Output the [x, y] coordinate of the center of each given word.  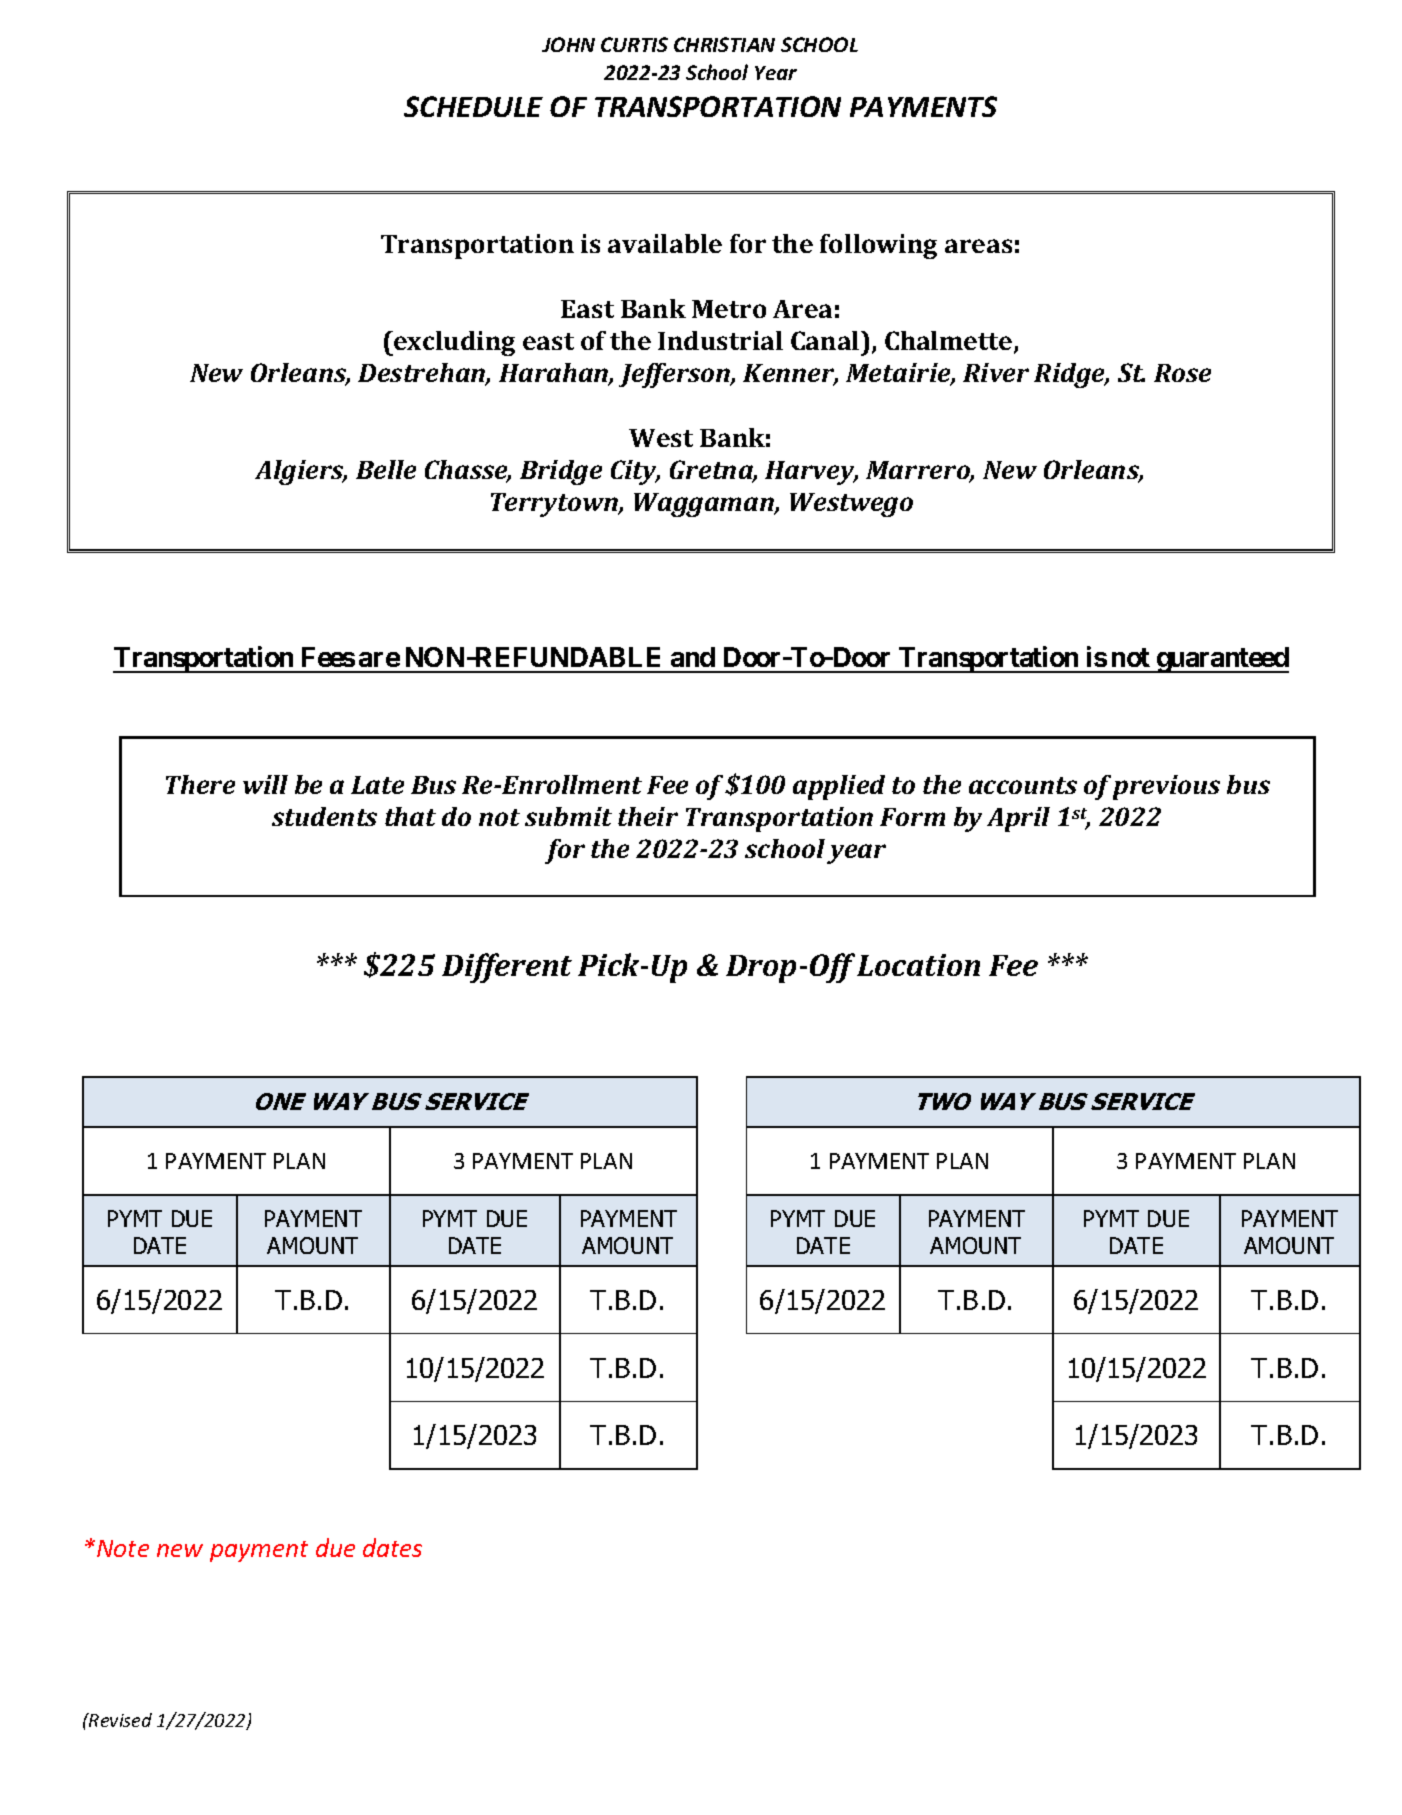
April [1018, 819]
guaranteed [1221, 660]
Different [507, 968]
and [693, 657]
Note [123, 1548]
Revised [119, 1720]
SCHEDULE [473, 106]
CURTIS [634, 44]
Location [918, 965]
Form [912, 817]
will [265, 784]
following [878, 246]
